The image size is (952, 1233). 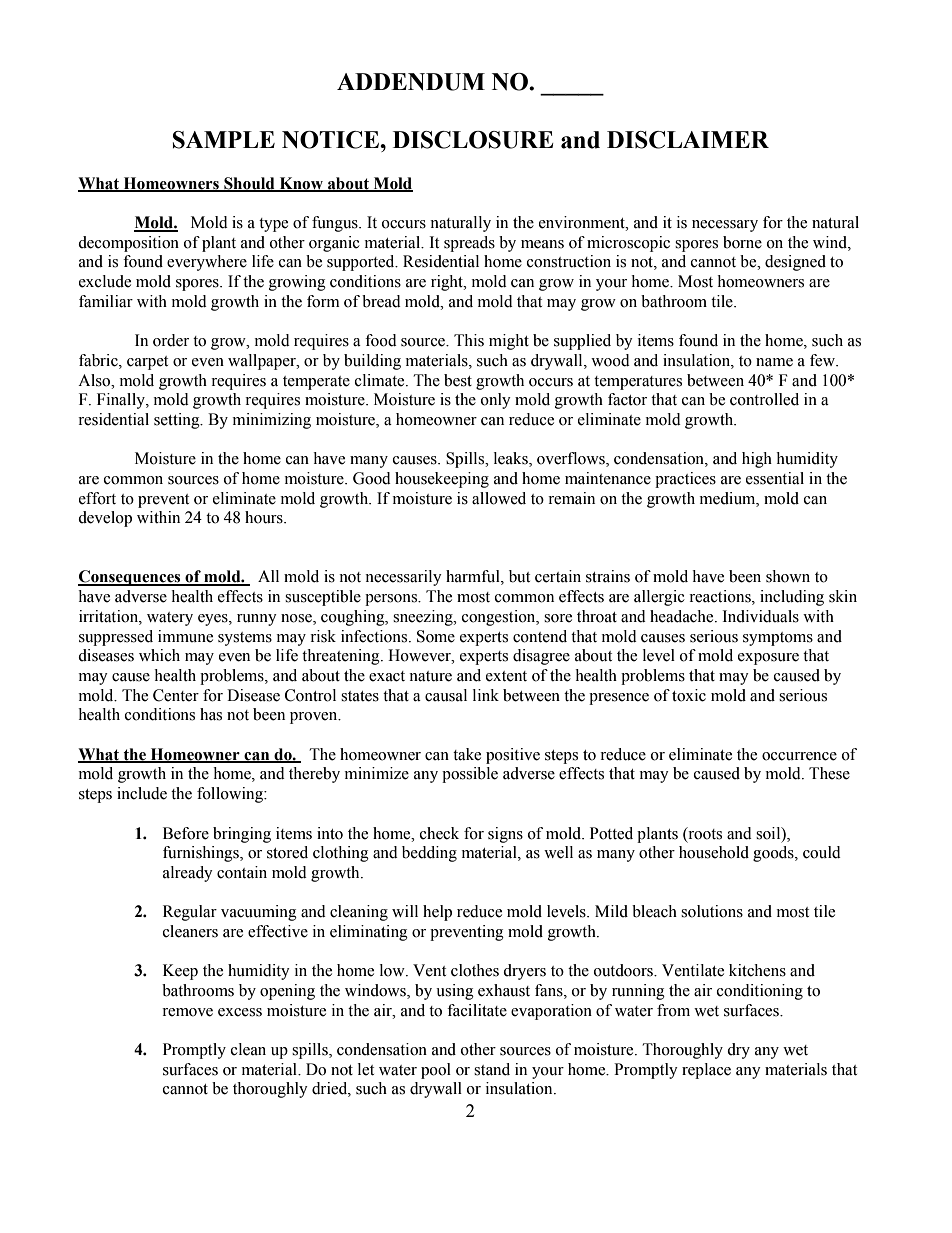 What do you see at coordinates (224, 140) in the image?
I see `SAMPLE` at bounding box center [224, 140].
